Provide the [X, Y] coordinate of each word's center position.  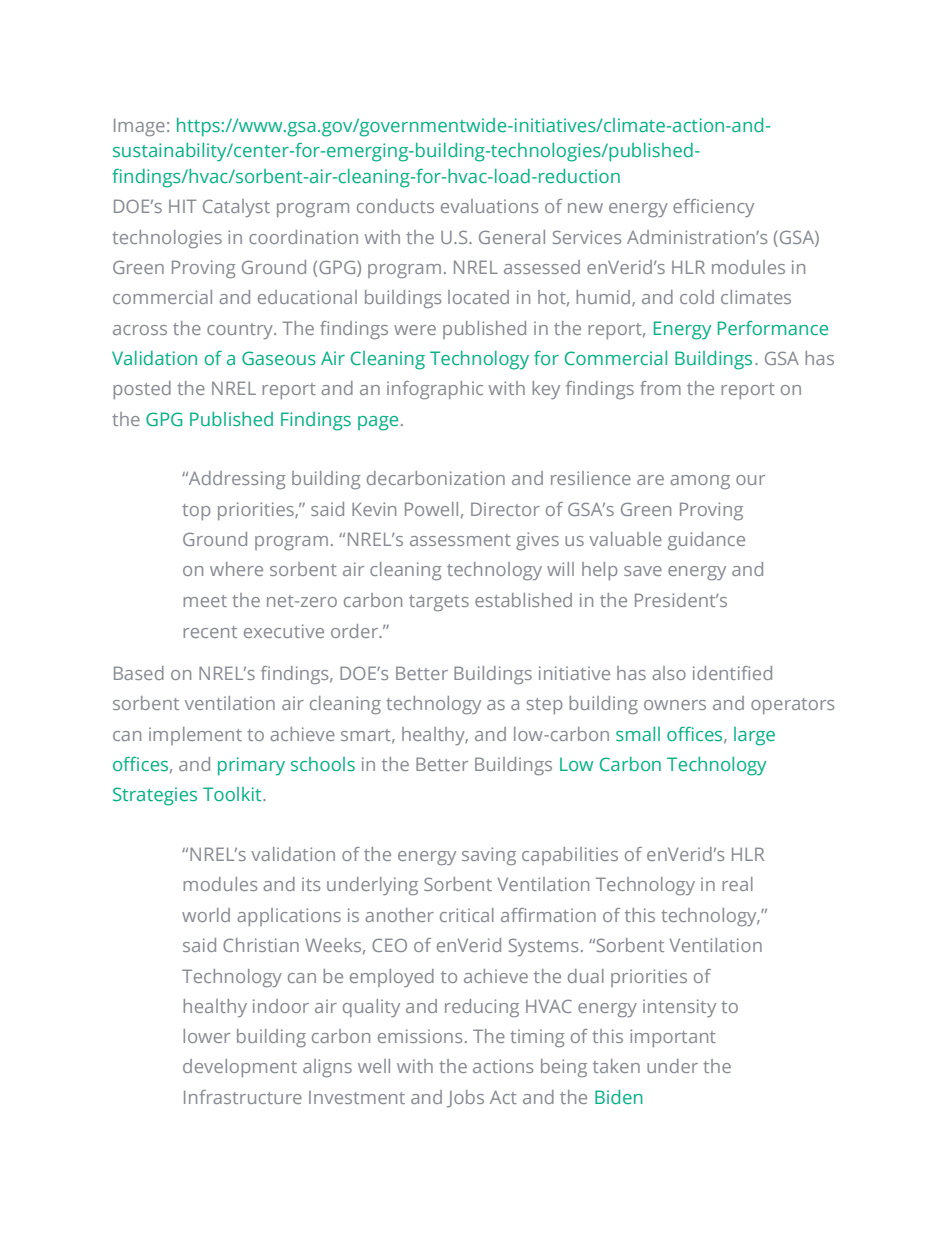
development [240, 1068]
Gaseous [279, 358]
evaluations [489, 206]
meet [205, 601]
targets [439, 603]
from [660, 388]
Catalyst [236, 208]
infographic [435, 390]
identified [732, 673]
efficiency [713, 208]
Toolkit [233, 794]
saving [489, 856]
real [737, 884]
